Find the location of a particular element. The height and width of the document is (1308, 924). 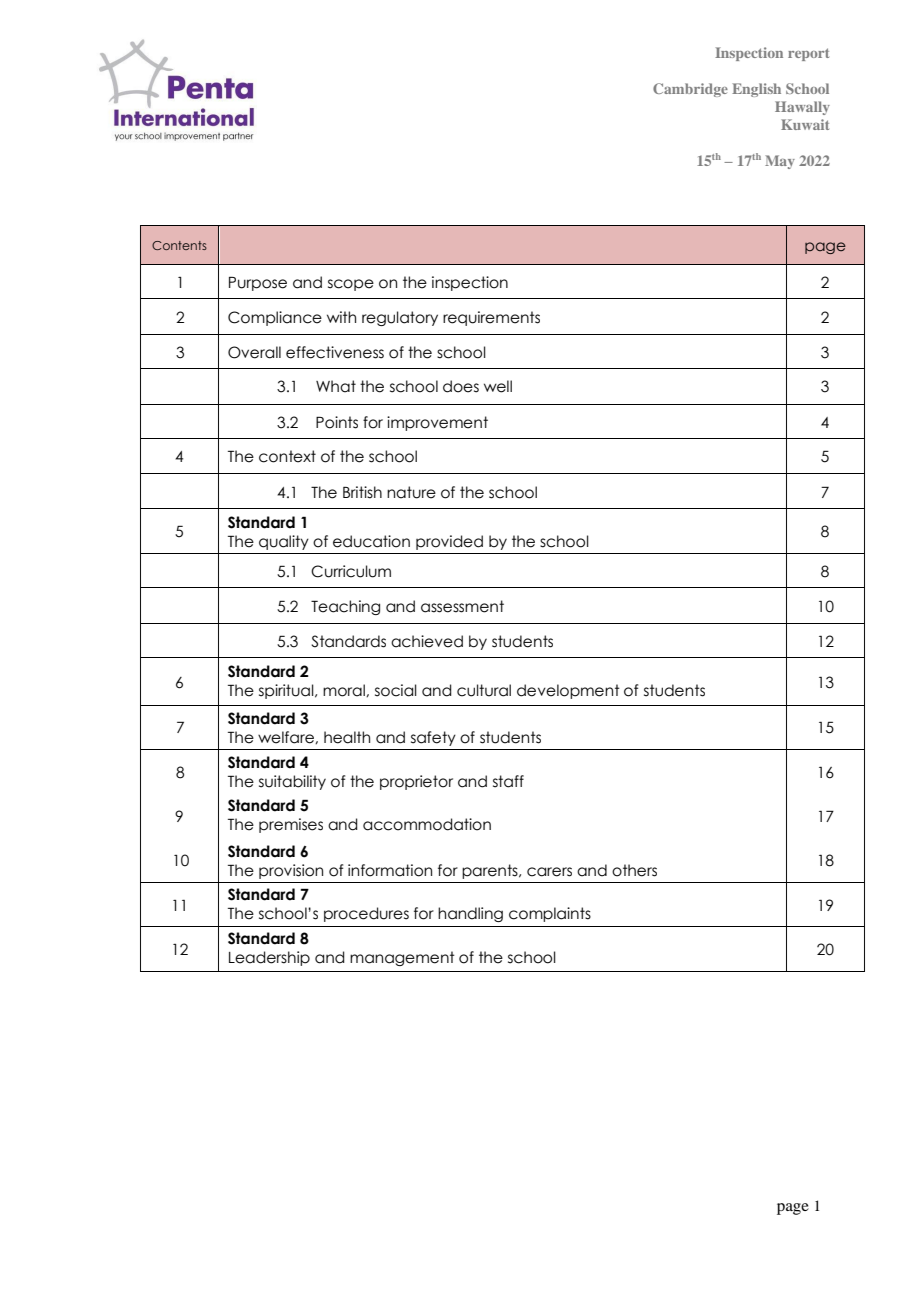

Cambridge is located at coordinates (690, 90).
